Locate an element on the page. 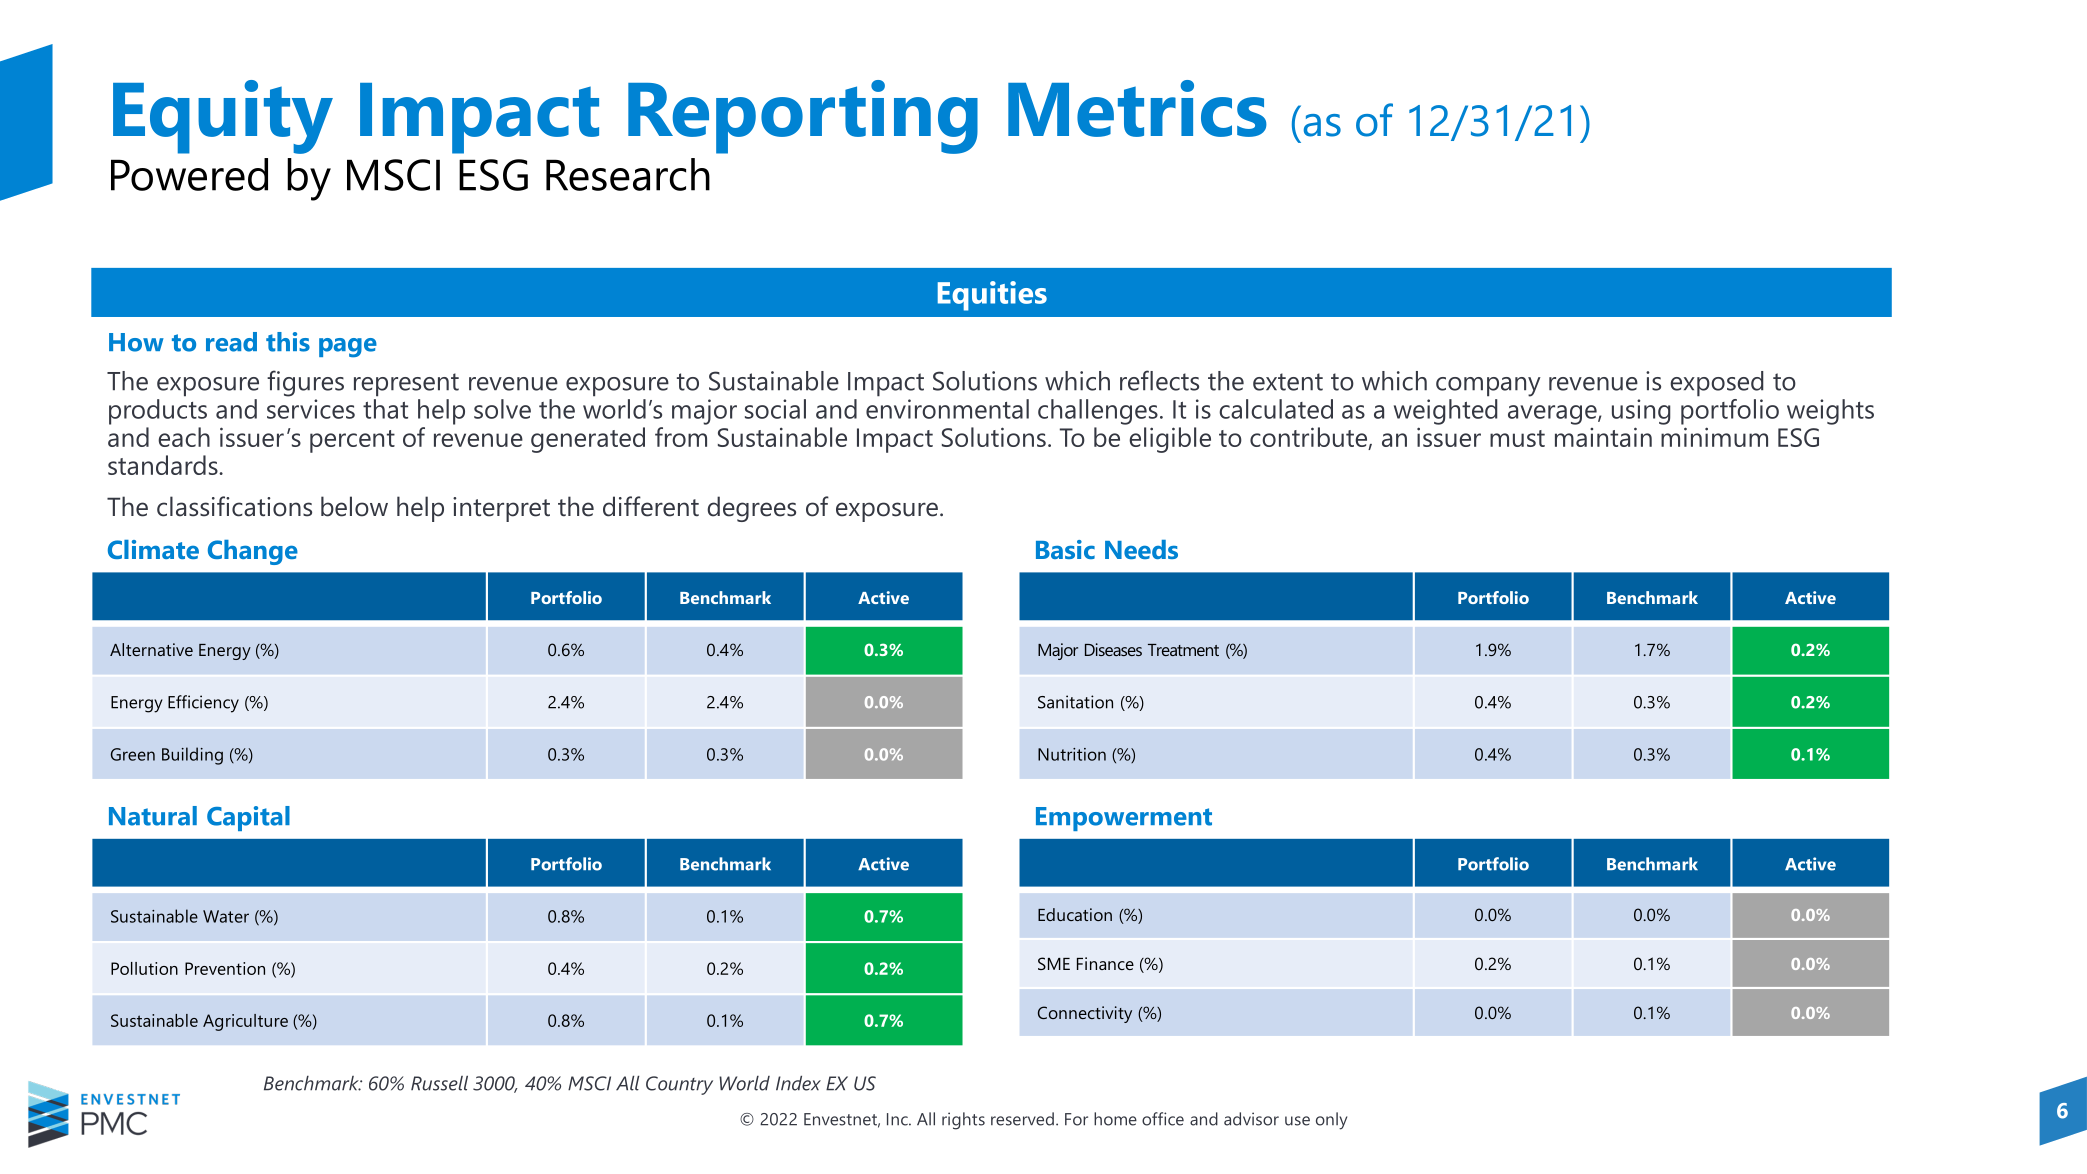  only is located at coordinates (1331, 1121).
